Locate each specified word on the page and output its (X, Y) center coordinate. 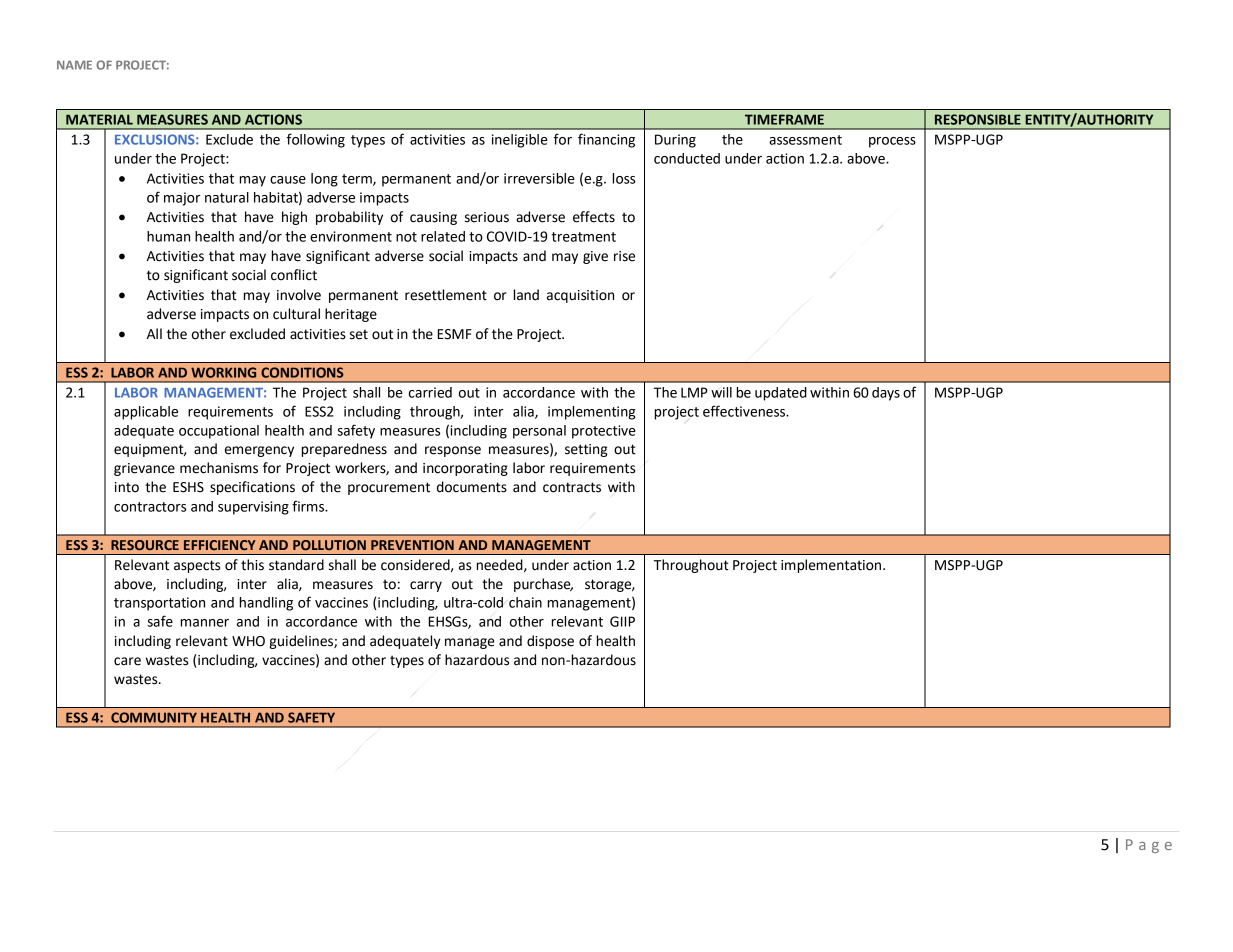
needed (501, 565)
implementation (832, 566)
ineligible (520, 141)
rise (624, 256)
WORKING (223, 372)
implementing (592, 413)
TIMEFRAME (784, 119)
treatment (583, 237)
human (168, 236)
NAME (74, 65)
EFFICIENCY (220, 545)
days (886, 394)
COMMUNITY (154, 717)
